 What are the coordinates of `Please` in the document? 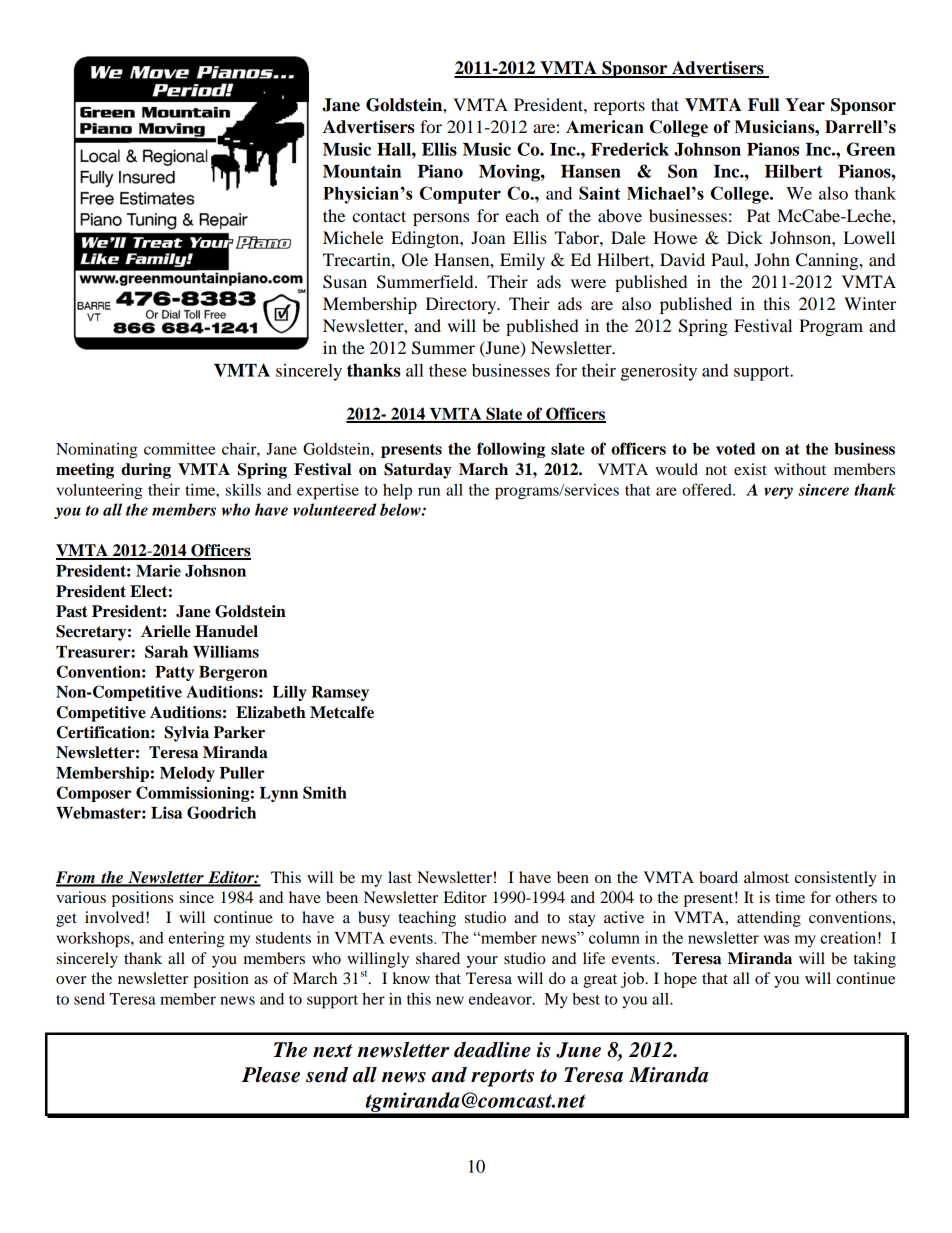 It's located at (271, 1075).
